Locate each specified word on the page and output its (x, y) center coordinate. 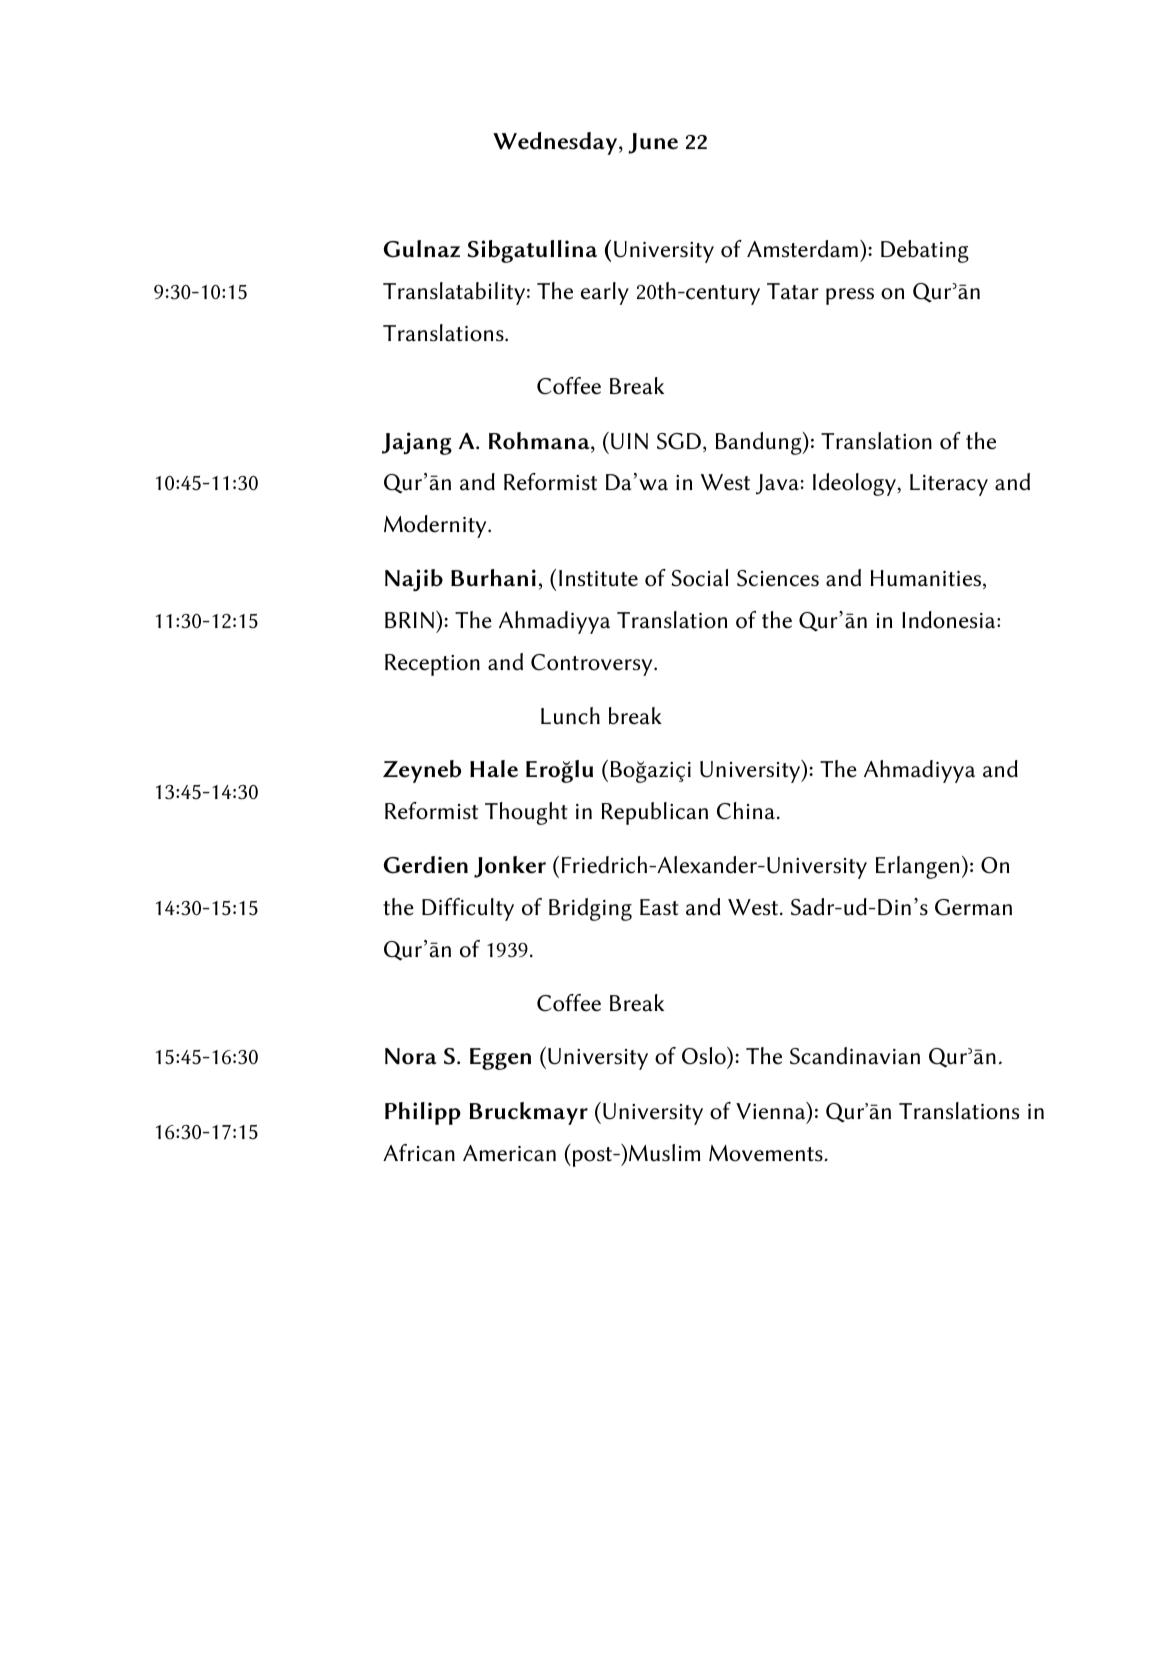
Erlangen (917, 867)
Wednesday (556, 143)
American (509, 1153)
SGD (679, 441)
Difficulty (468, 909)
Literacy (949, 485)
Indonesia (950, 620)
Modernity (436, 526)
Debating (925, 251)
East (659, 907)
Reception (432, 665)
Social (699, 578)
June (653, 143)
